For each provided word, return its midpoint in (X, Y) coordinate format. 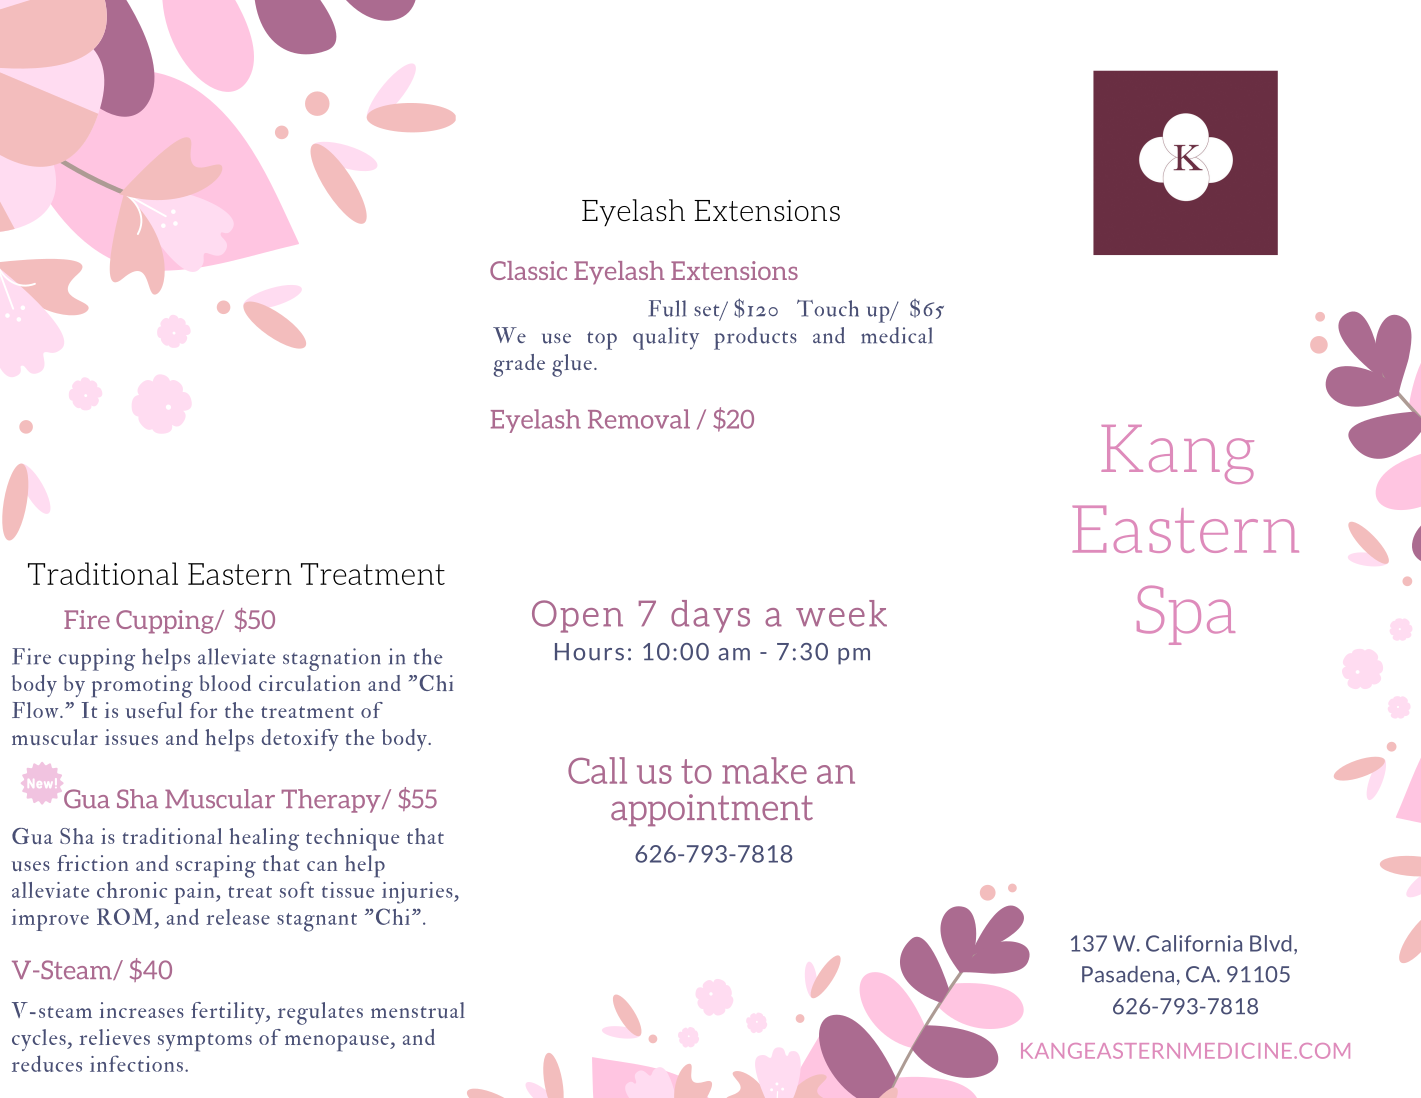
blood (225, 683)
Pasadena (1128, 974)
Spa (1186, 615)
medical (896, 335)
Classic (528, 270)
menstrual (418, 1010)
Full (667, 308)
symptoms (205, 1042)
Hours (589, 652)
